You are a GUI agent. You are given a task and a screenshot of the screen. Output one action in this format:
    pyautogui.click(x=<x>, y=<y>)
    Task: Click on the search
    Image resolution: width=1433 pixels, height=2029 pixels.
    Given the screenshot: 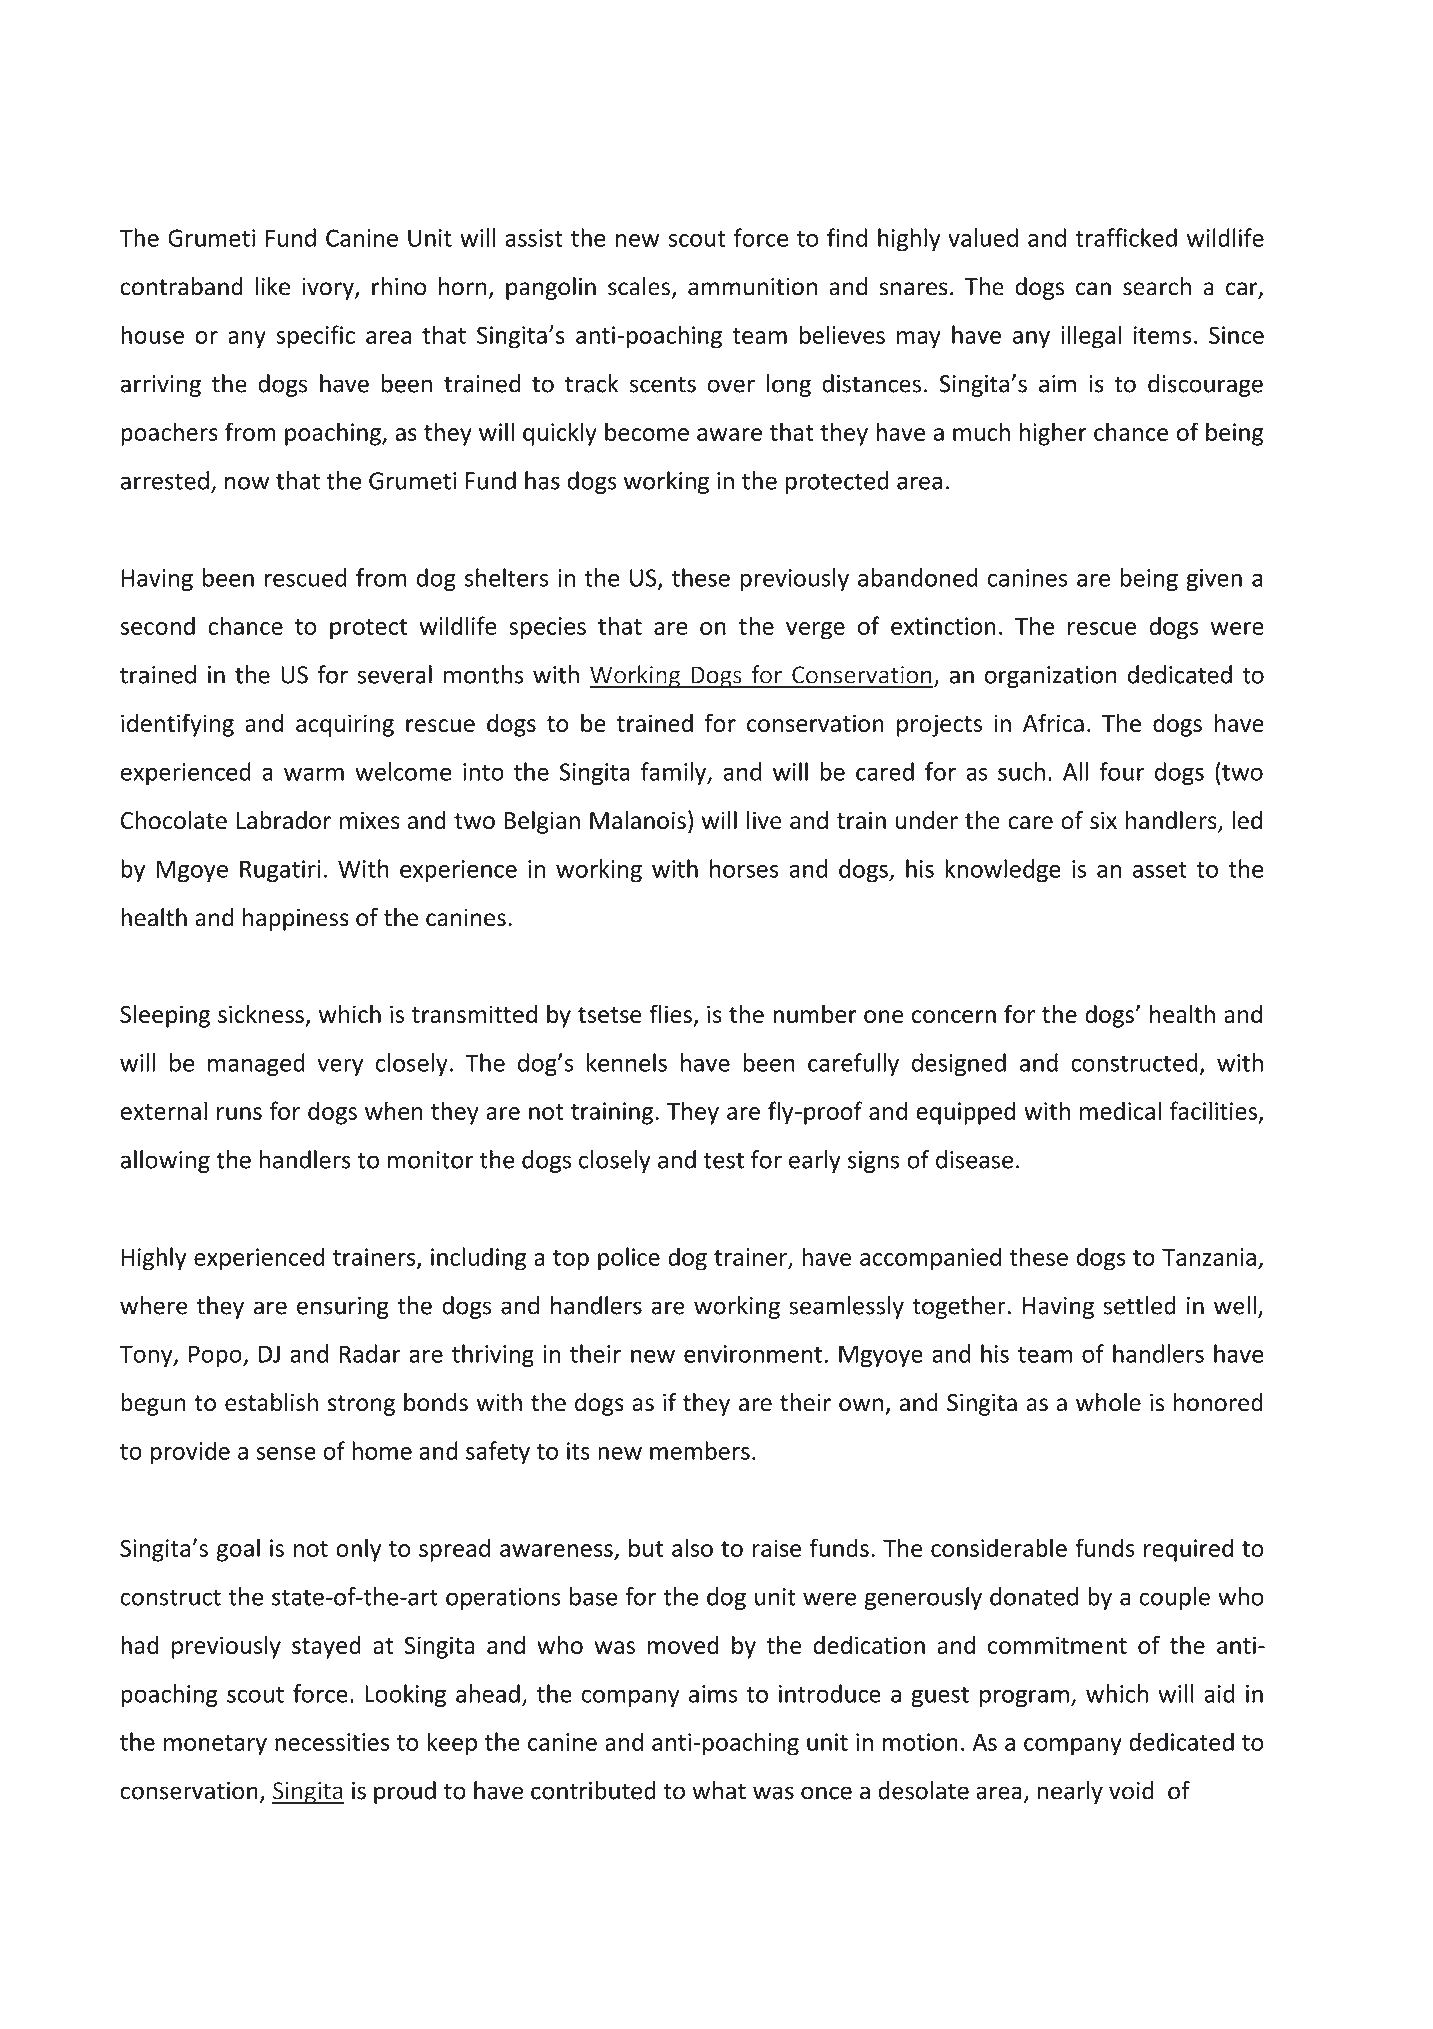 What is the action you would take?
    pyautogui.click(x=1157, y=286)
